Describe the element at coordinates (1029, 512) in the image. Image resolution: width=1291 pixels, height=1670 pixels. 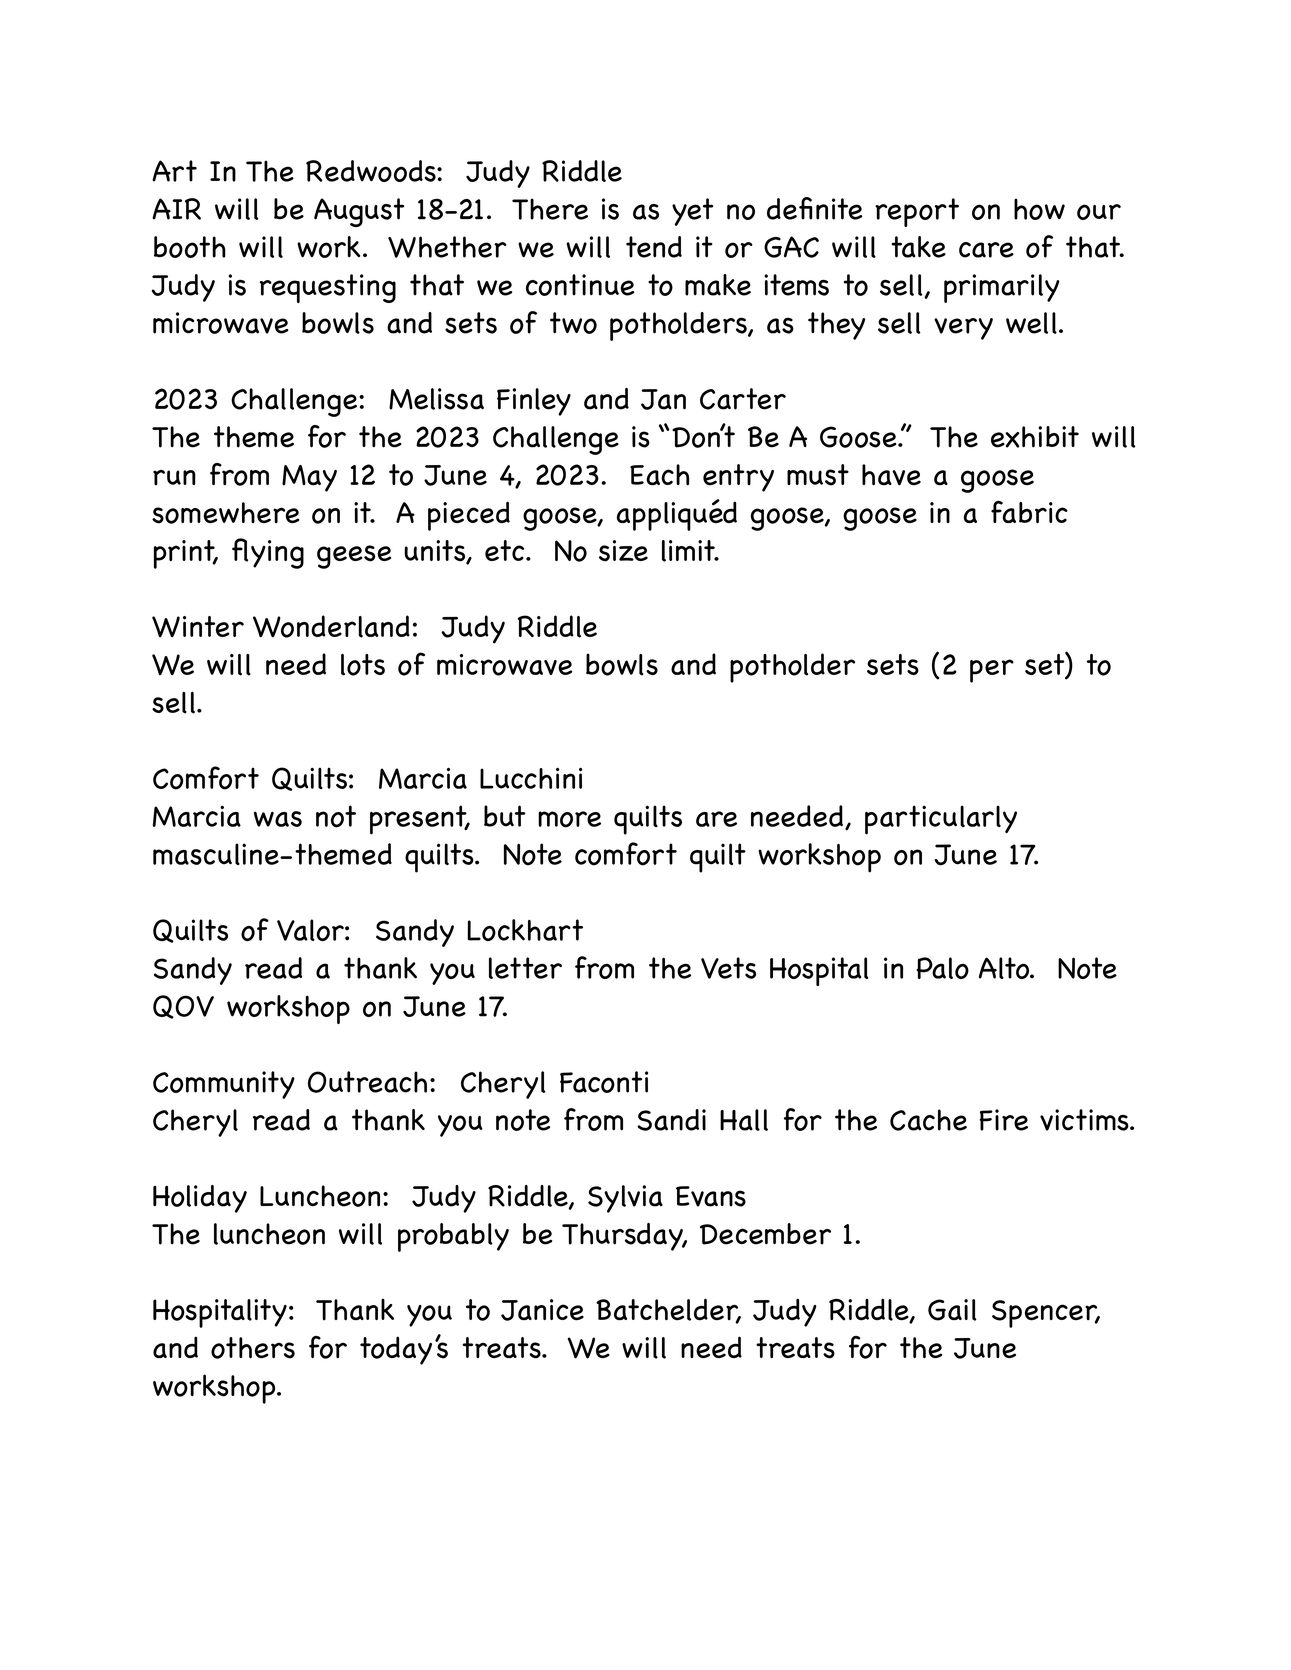
I see `fabric` at that location.
